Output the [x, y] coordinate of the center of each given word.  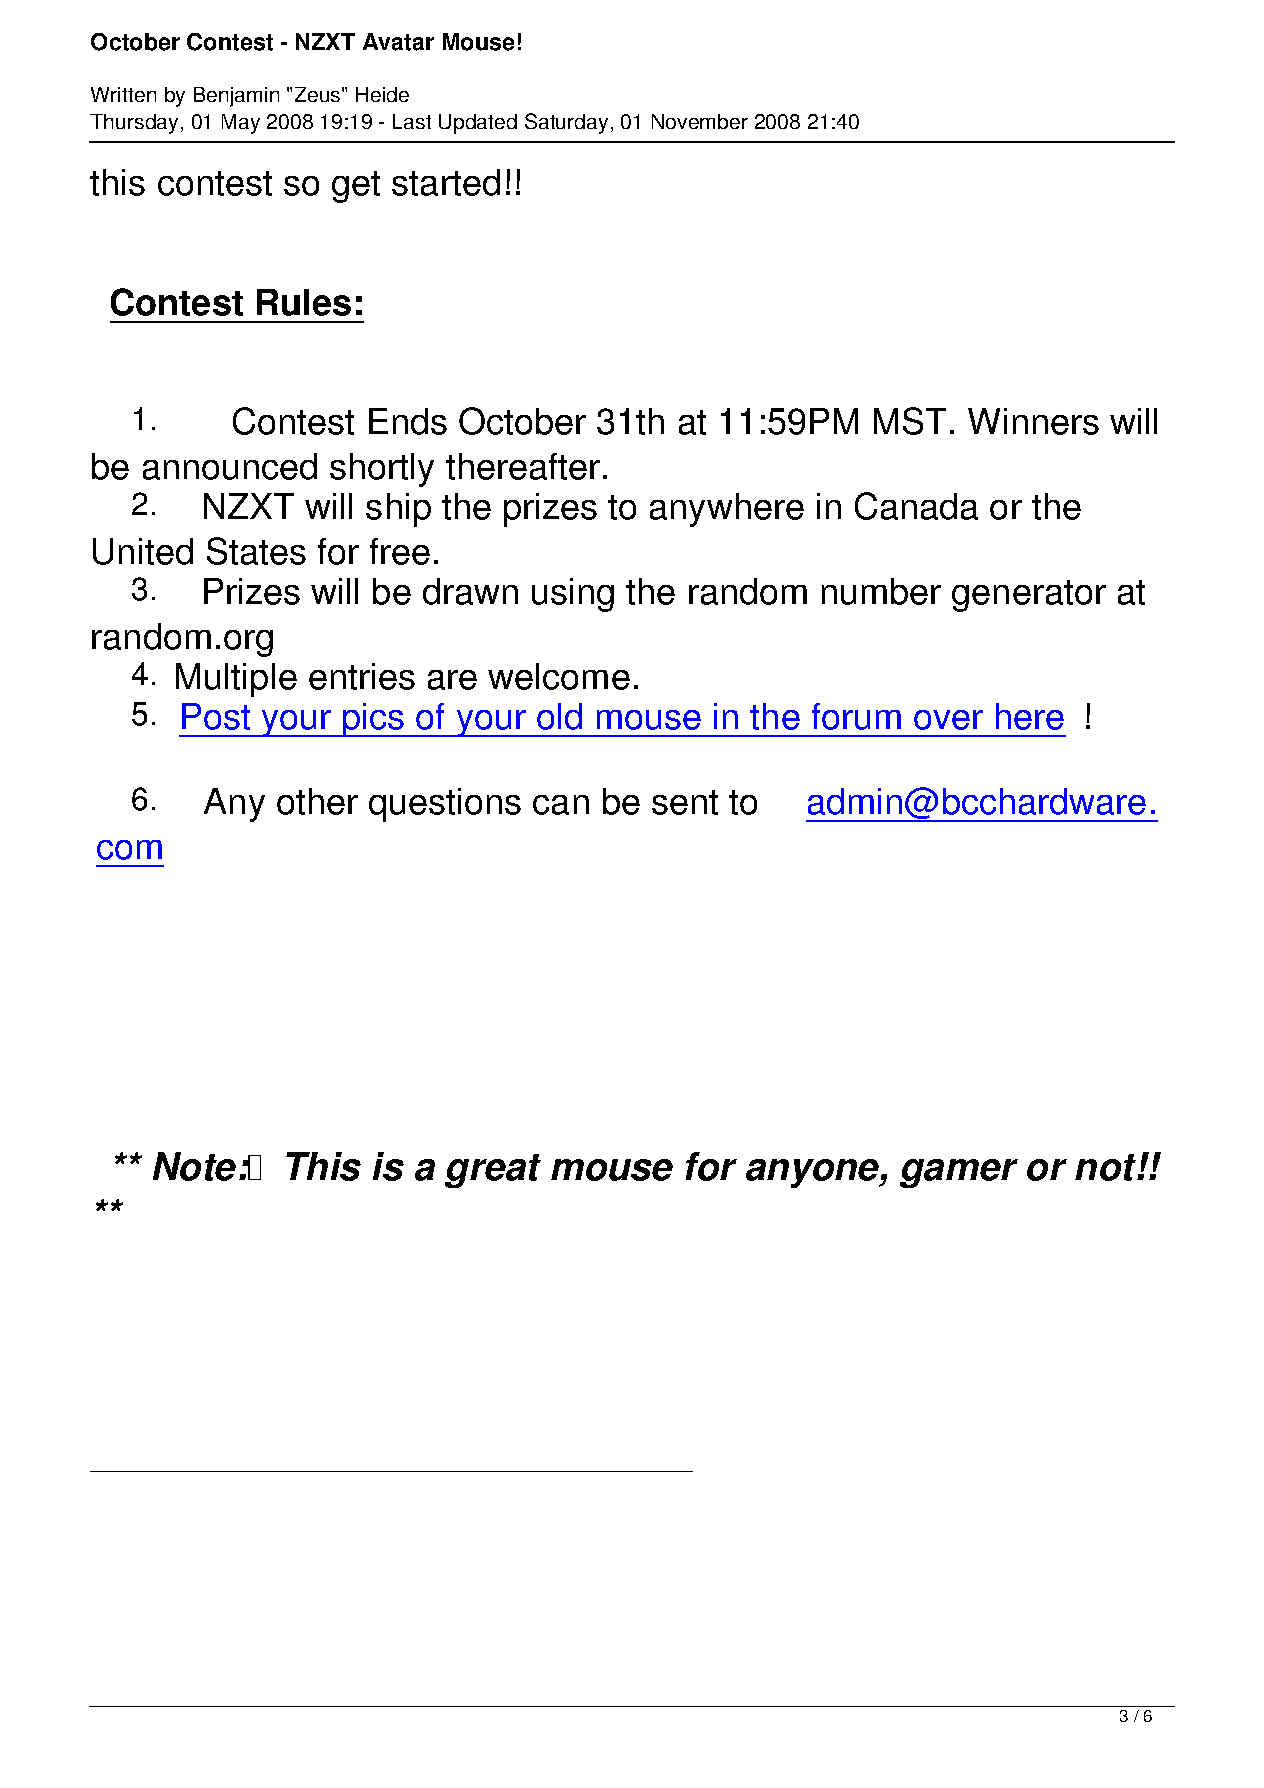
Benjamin [236, 97]
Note [194, 1166]
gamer [959, 1173]
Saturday [566, 123]
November [700, 121]
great [493, 1171]
